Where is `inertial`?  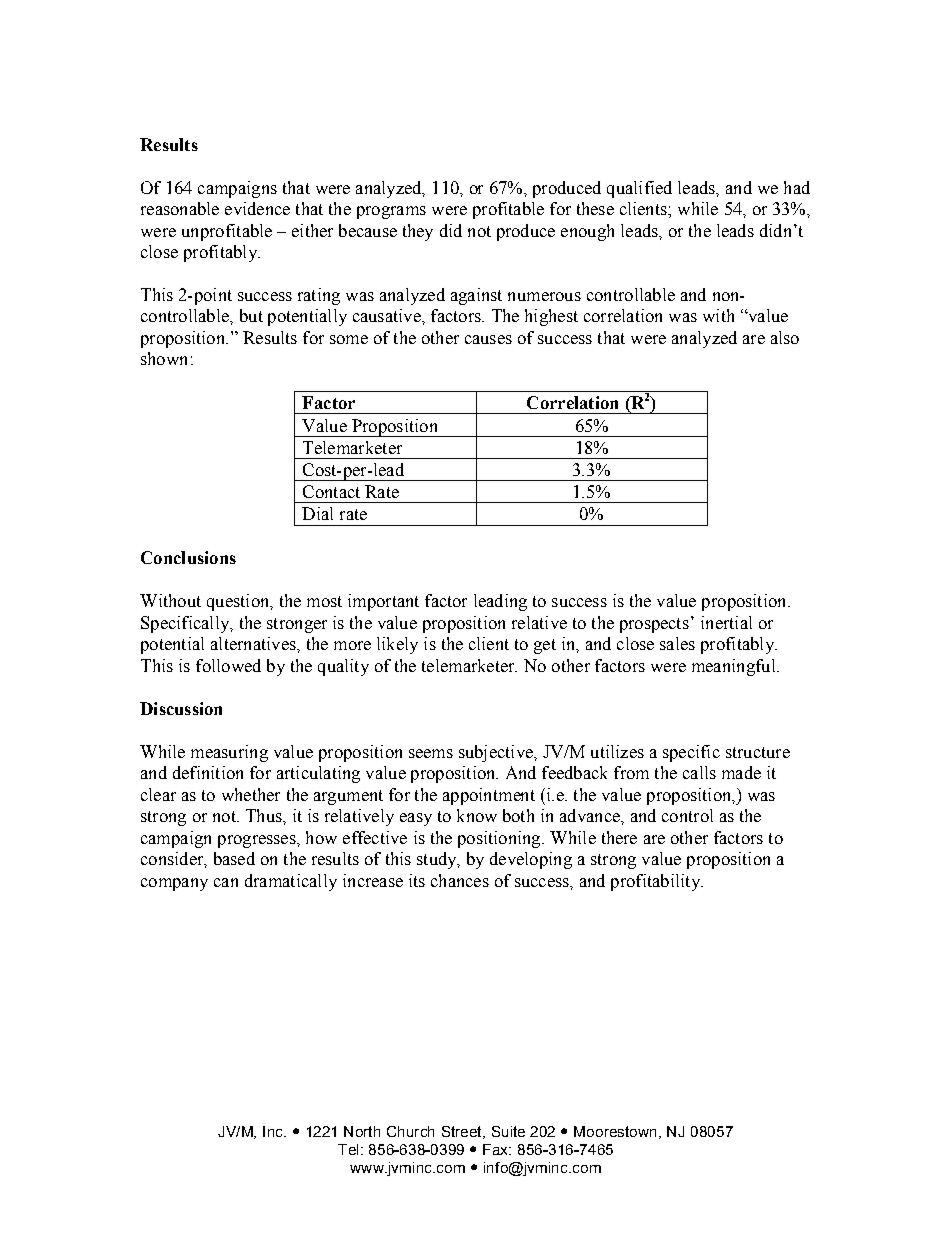
inertial is located at coordinates (726, 622).
